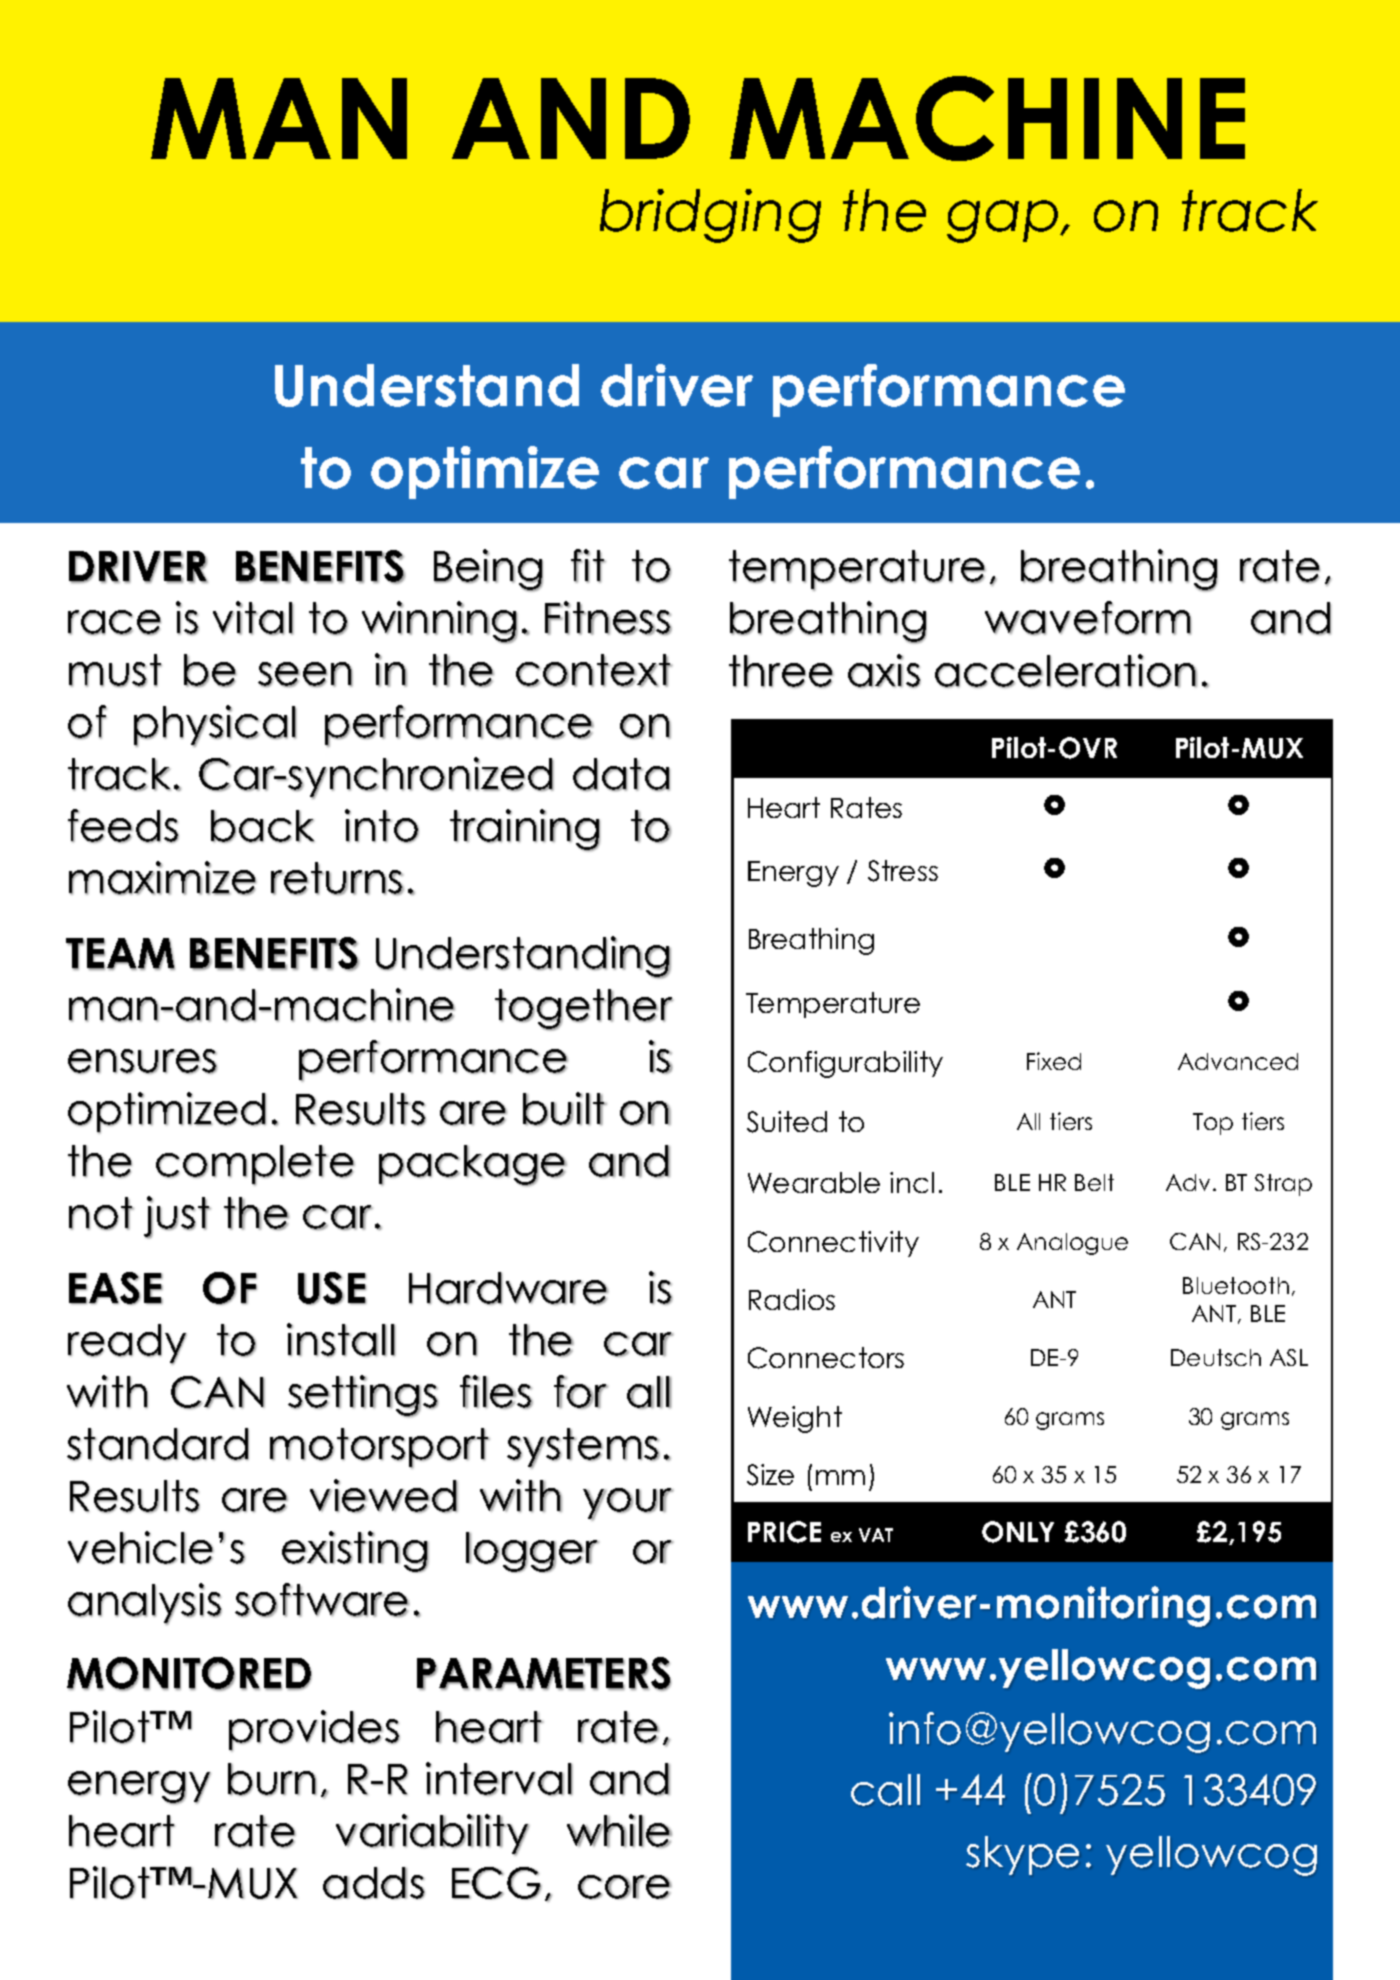  I want to click on Fitness, so click(608, 618).
